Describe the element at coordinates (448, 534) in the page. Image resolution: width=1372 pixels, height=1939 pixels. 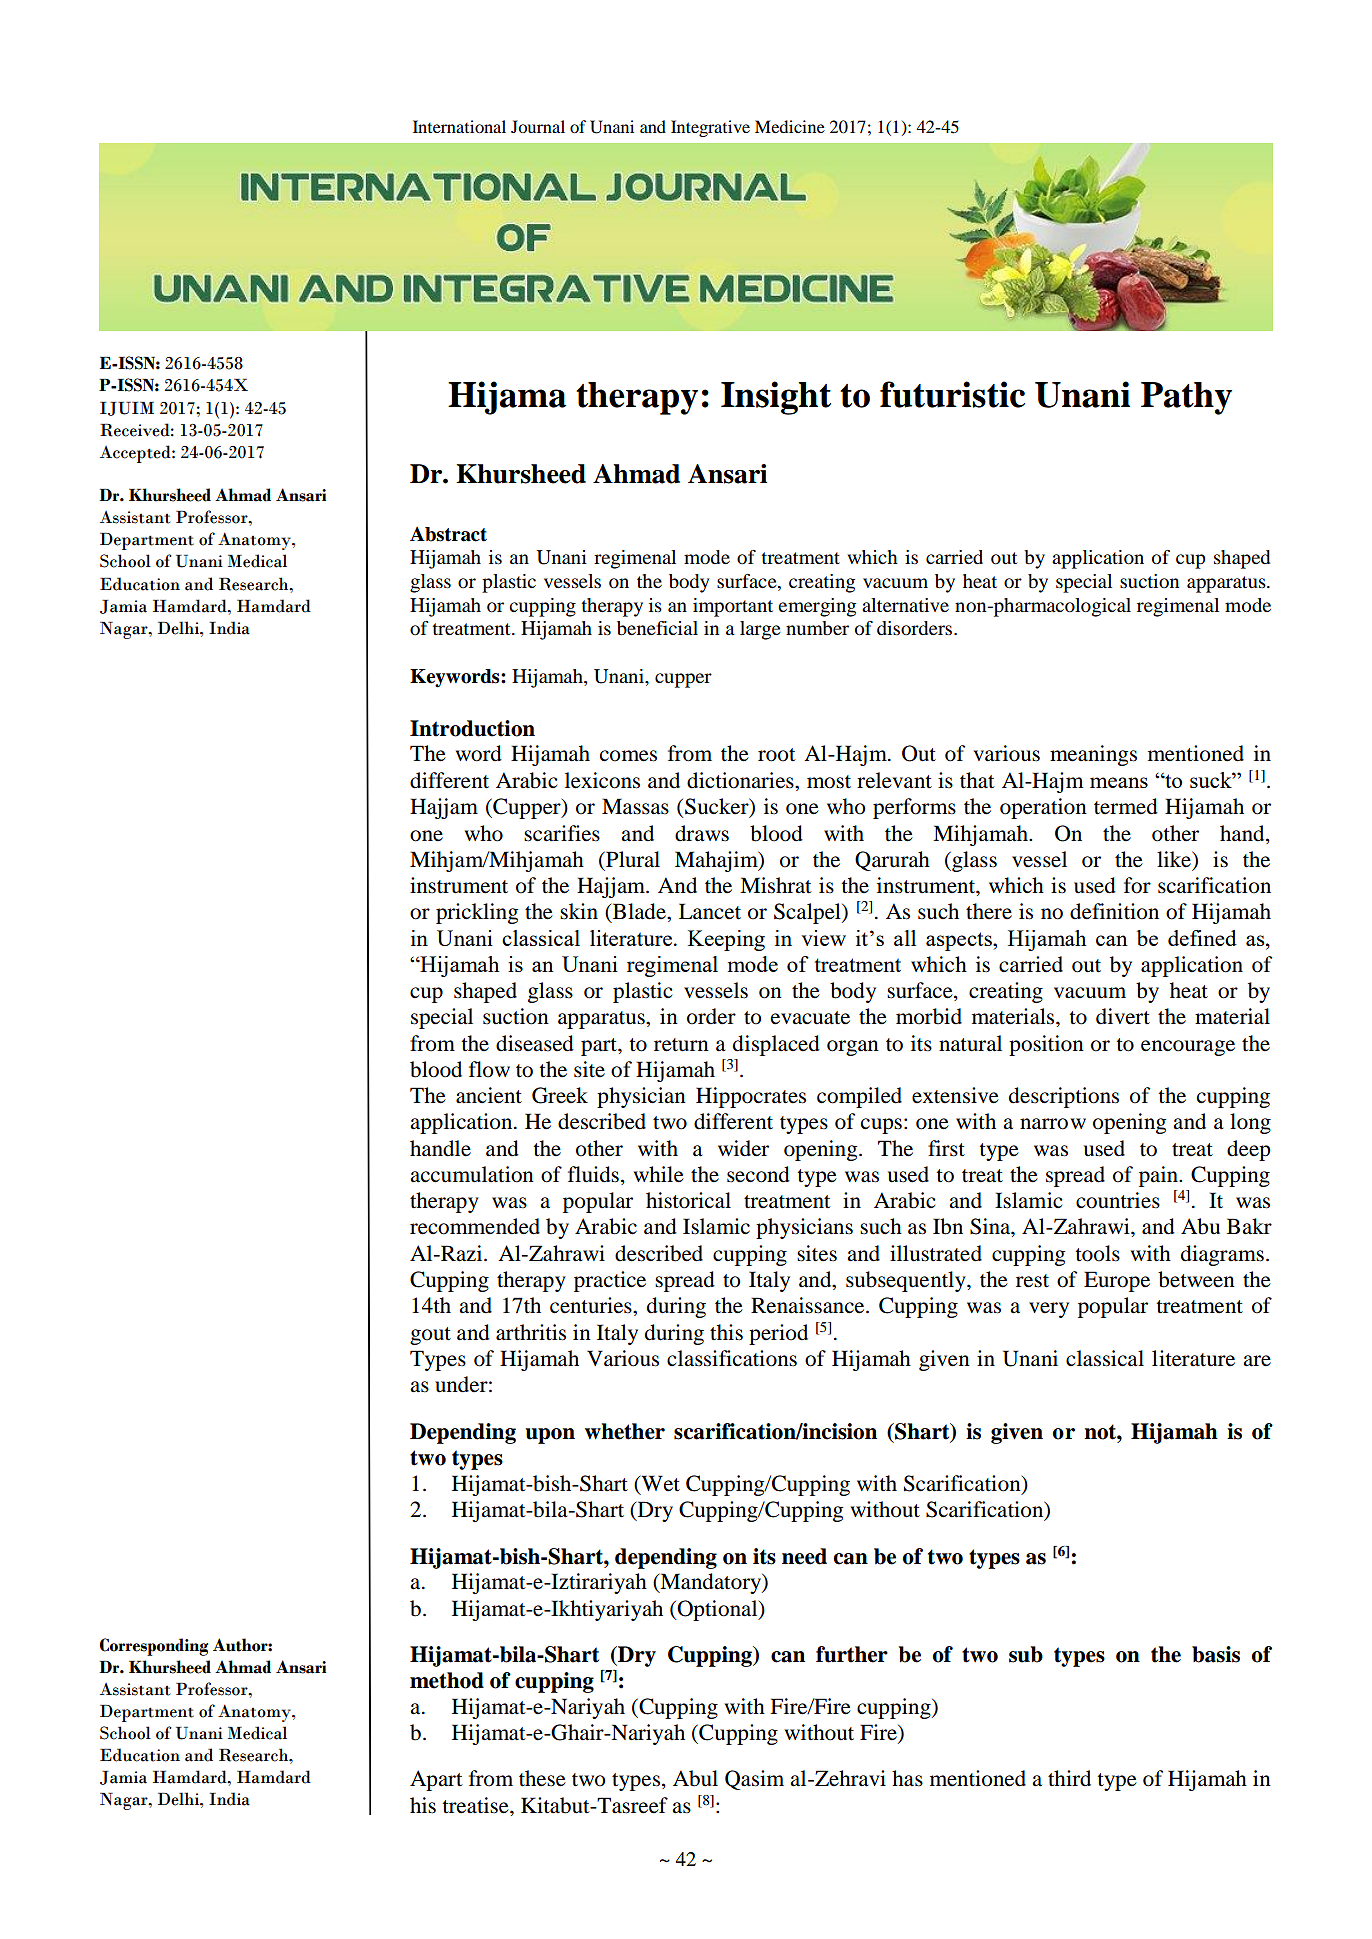
I see `Abstract` at that location.
